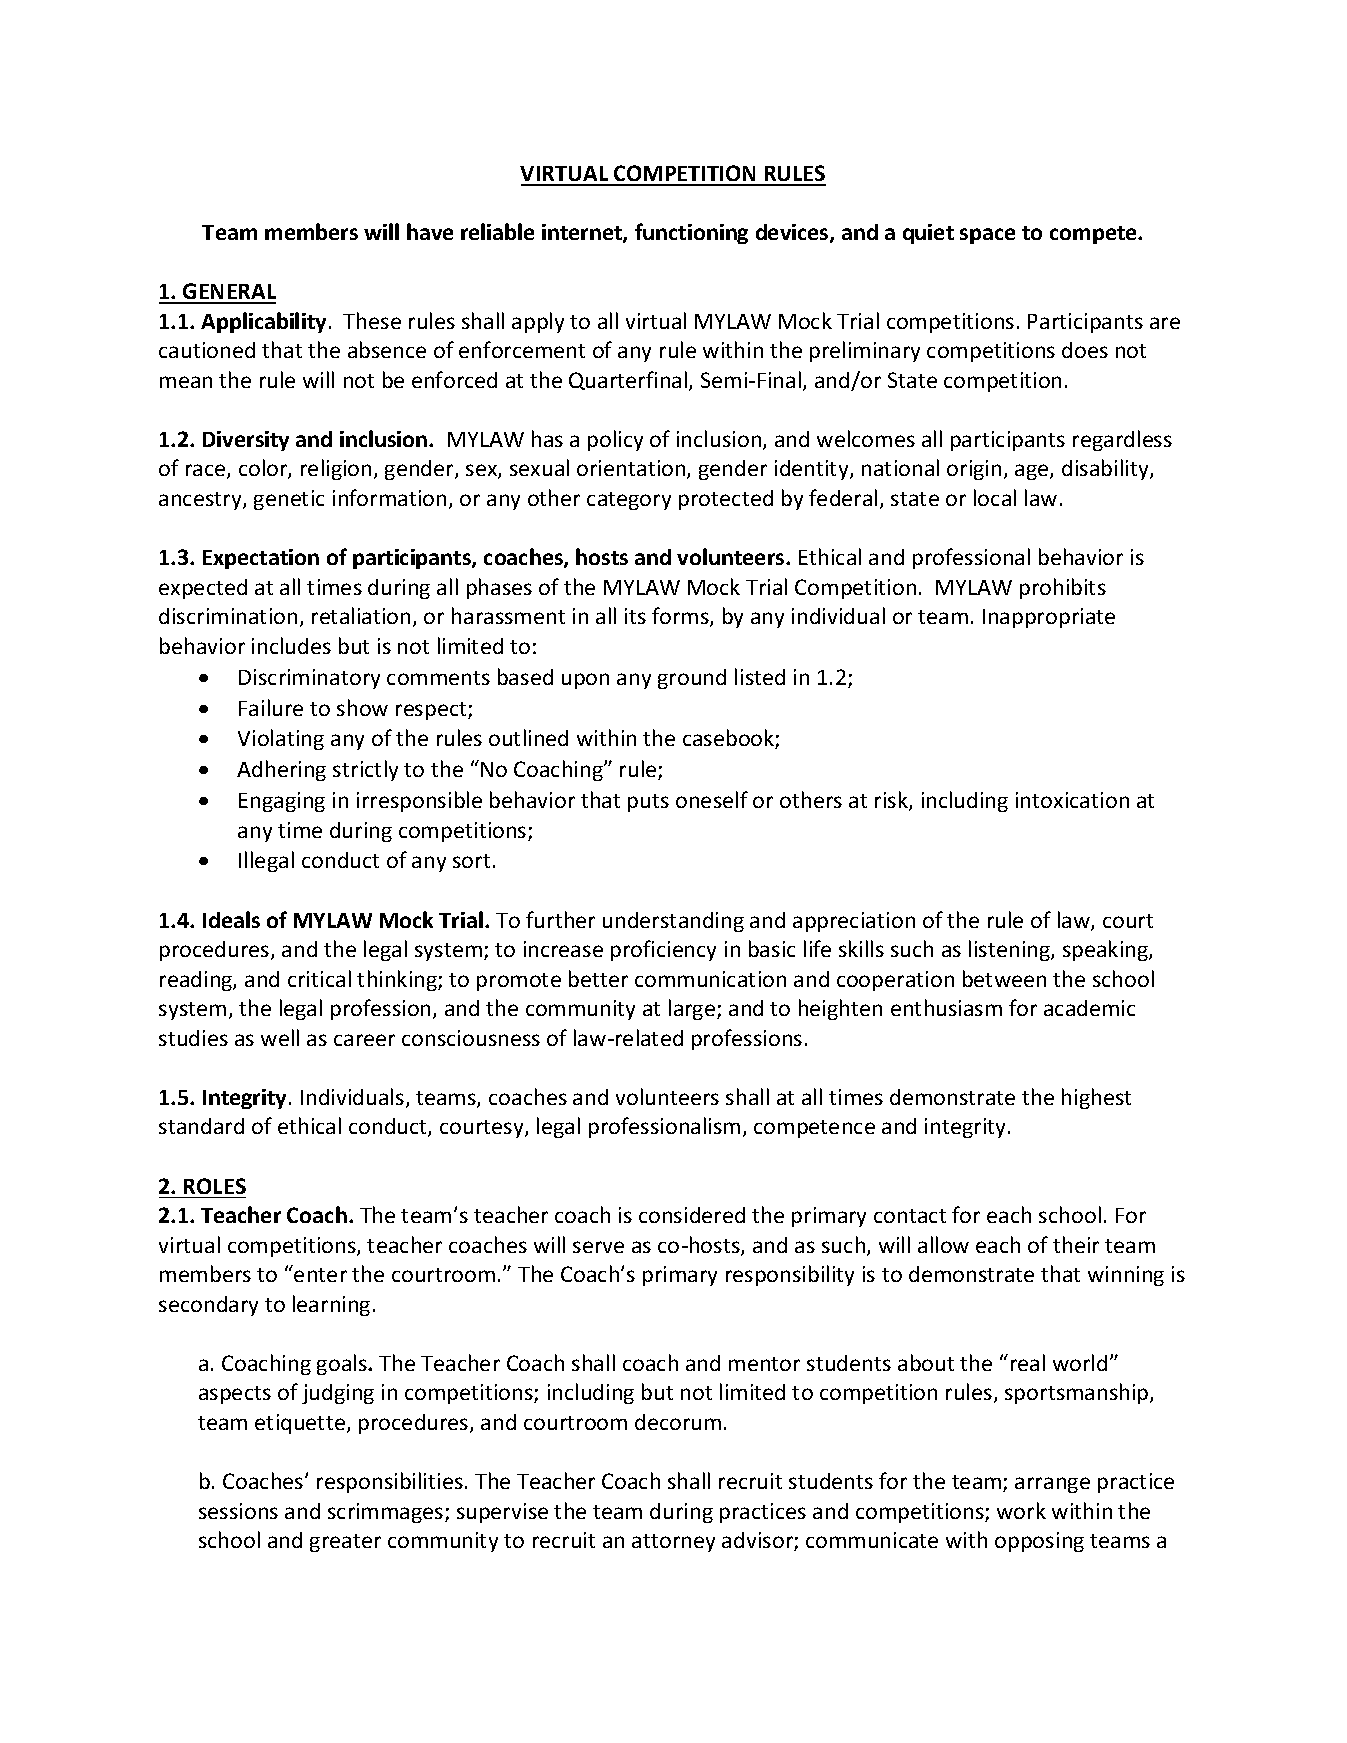  What do you see at coordinates (1021, 1510) in the document?
I see `work` at bounding box center [1021, 1510].
